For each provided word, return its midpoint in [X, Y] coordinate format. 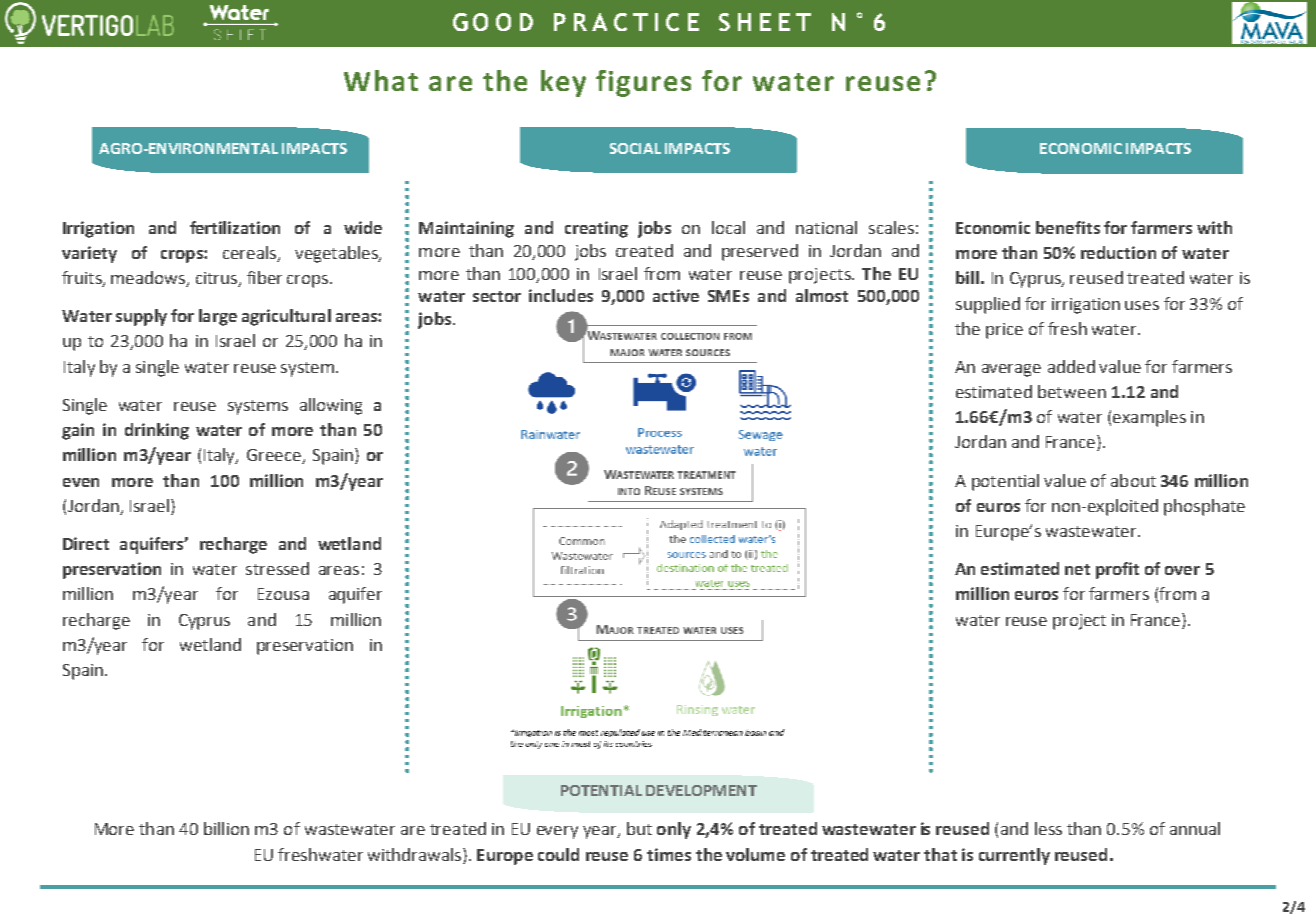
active [676, 295]
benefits [1068, 227]
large [218, 317]
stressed [277, 568]
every [557, 832]
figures [643, 83]
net [1077, 569]
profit [1117, 570]
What [381, 80]
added [1071, 366]
